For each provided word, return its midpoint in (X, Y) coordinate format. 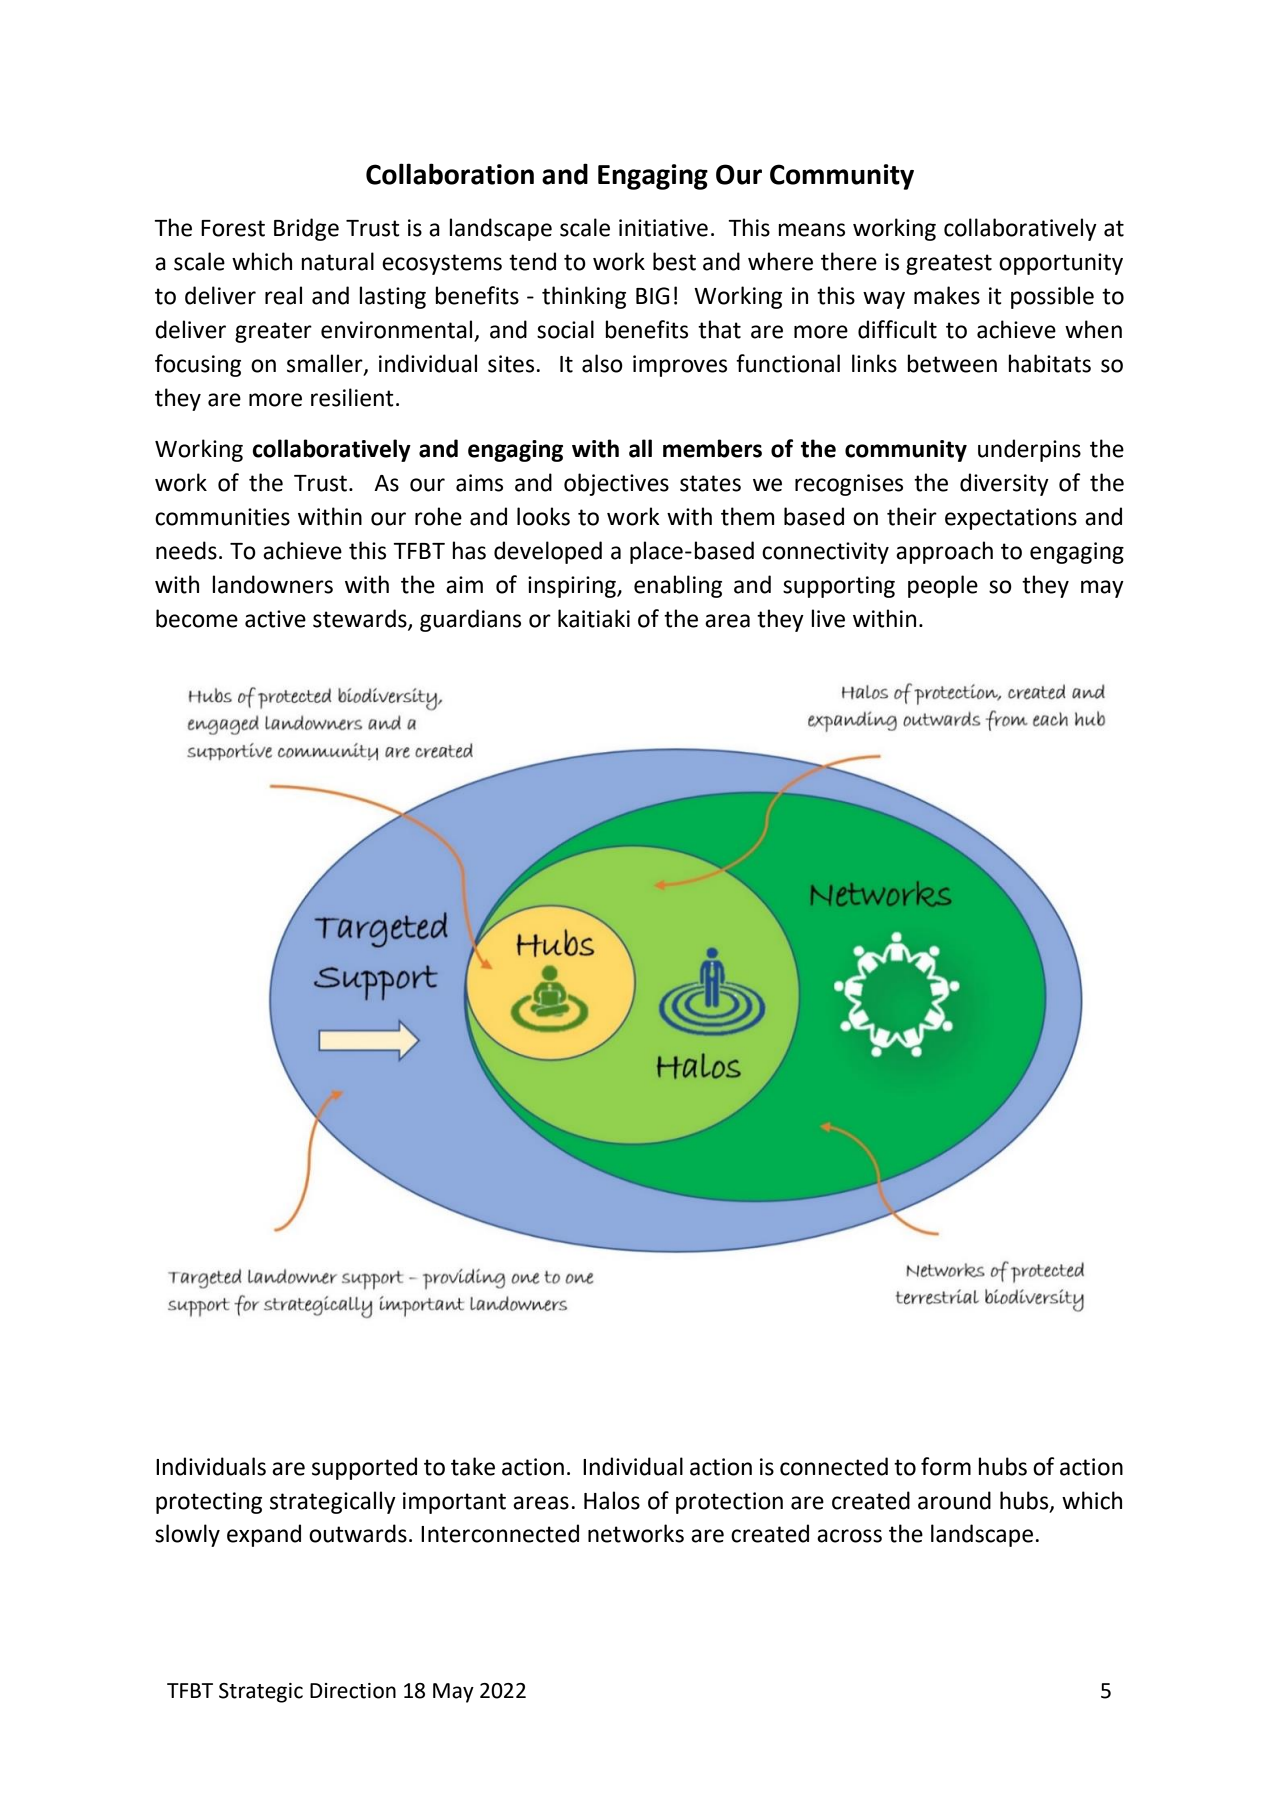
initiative (663, 228)
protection (729, 1503)
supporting (839, 587)
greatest (949, 264)
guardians (470, 620)
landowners (272, 584)
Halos (612, 1500)
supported (364, 1468)
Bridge (306, 229)
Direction (353, 1691)
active (275, 619)
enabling (678, 586)
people (943, 586)
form (946, 1466)
